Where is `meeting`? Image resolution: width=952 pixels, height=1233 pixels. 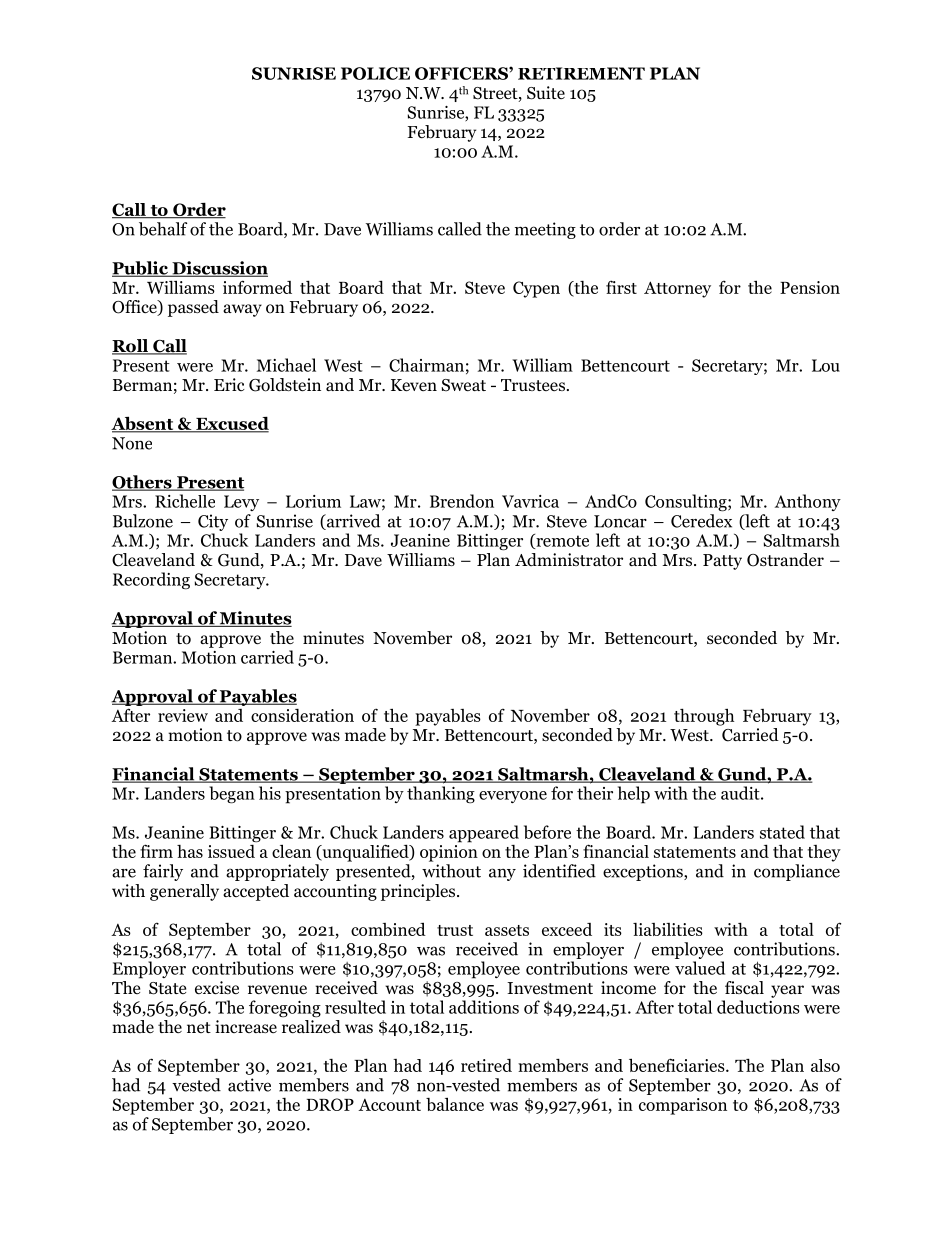
meeting is located at coordinates (545, 230).
